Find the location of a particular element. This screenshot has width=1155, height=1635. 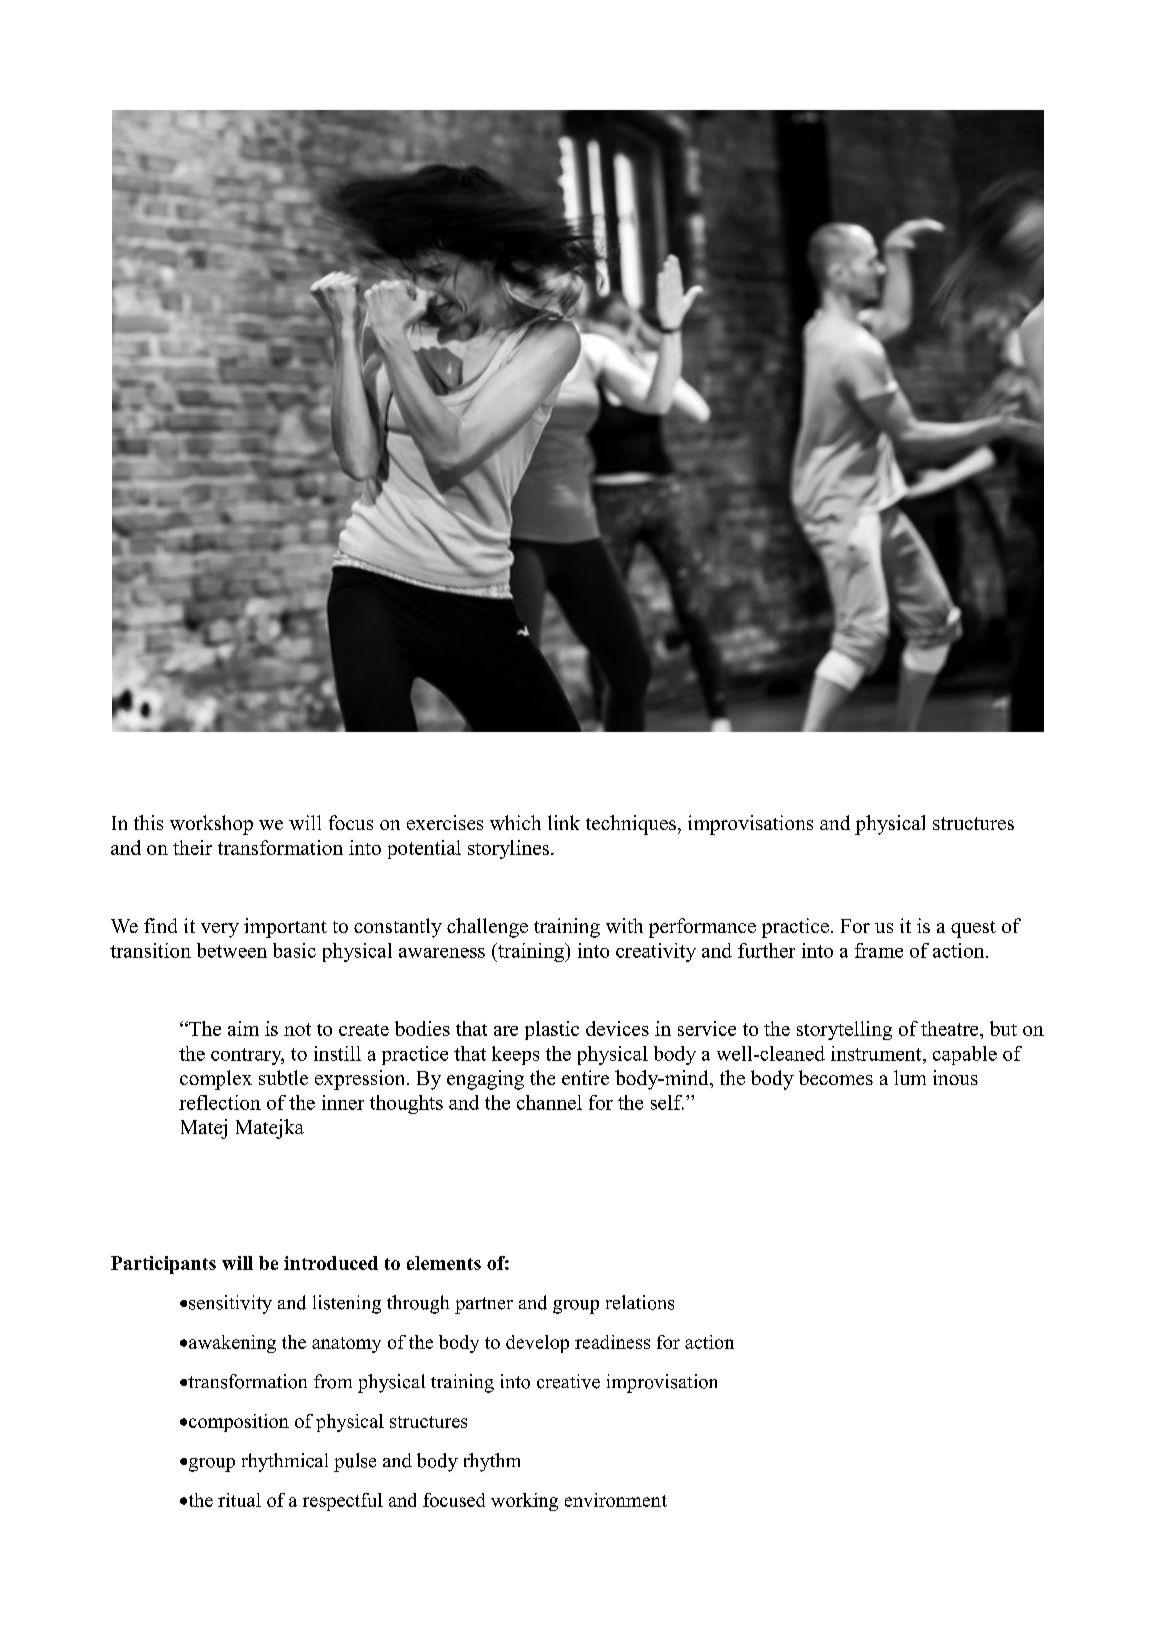

quest is located at coordinates (973, 929).
